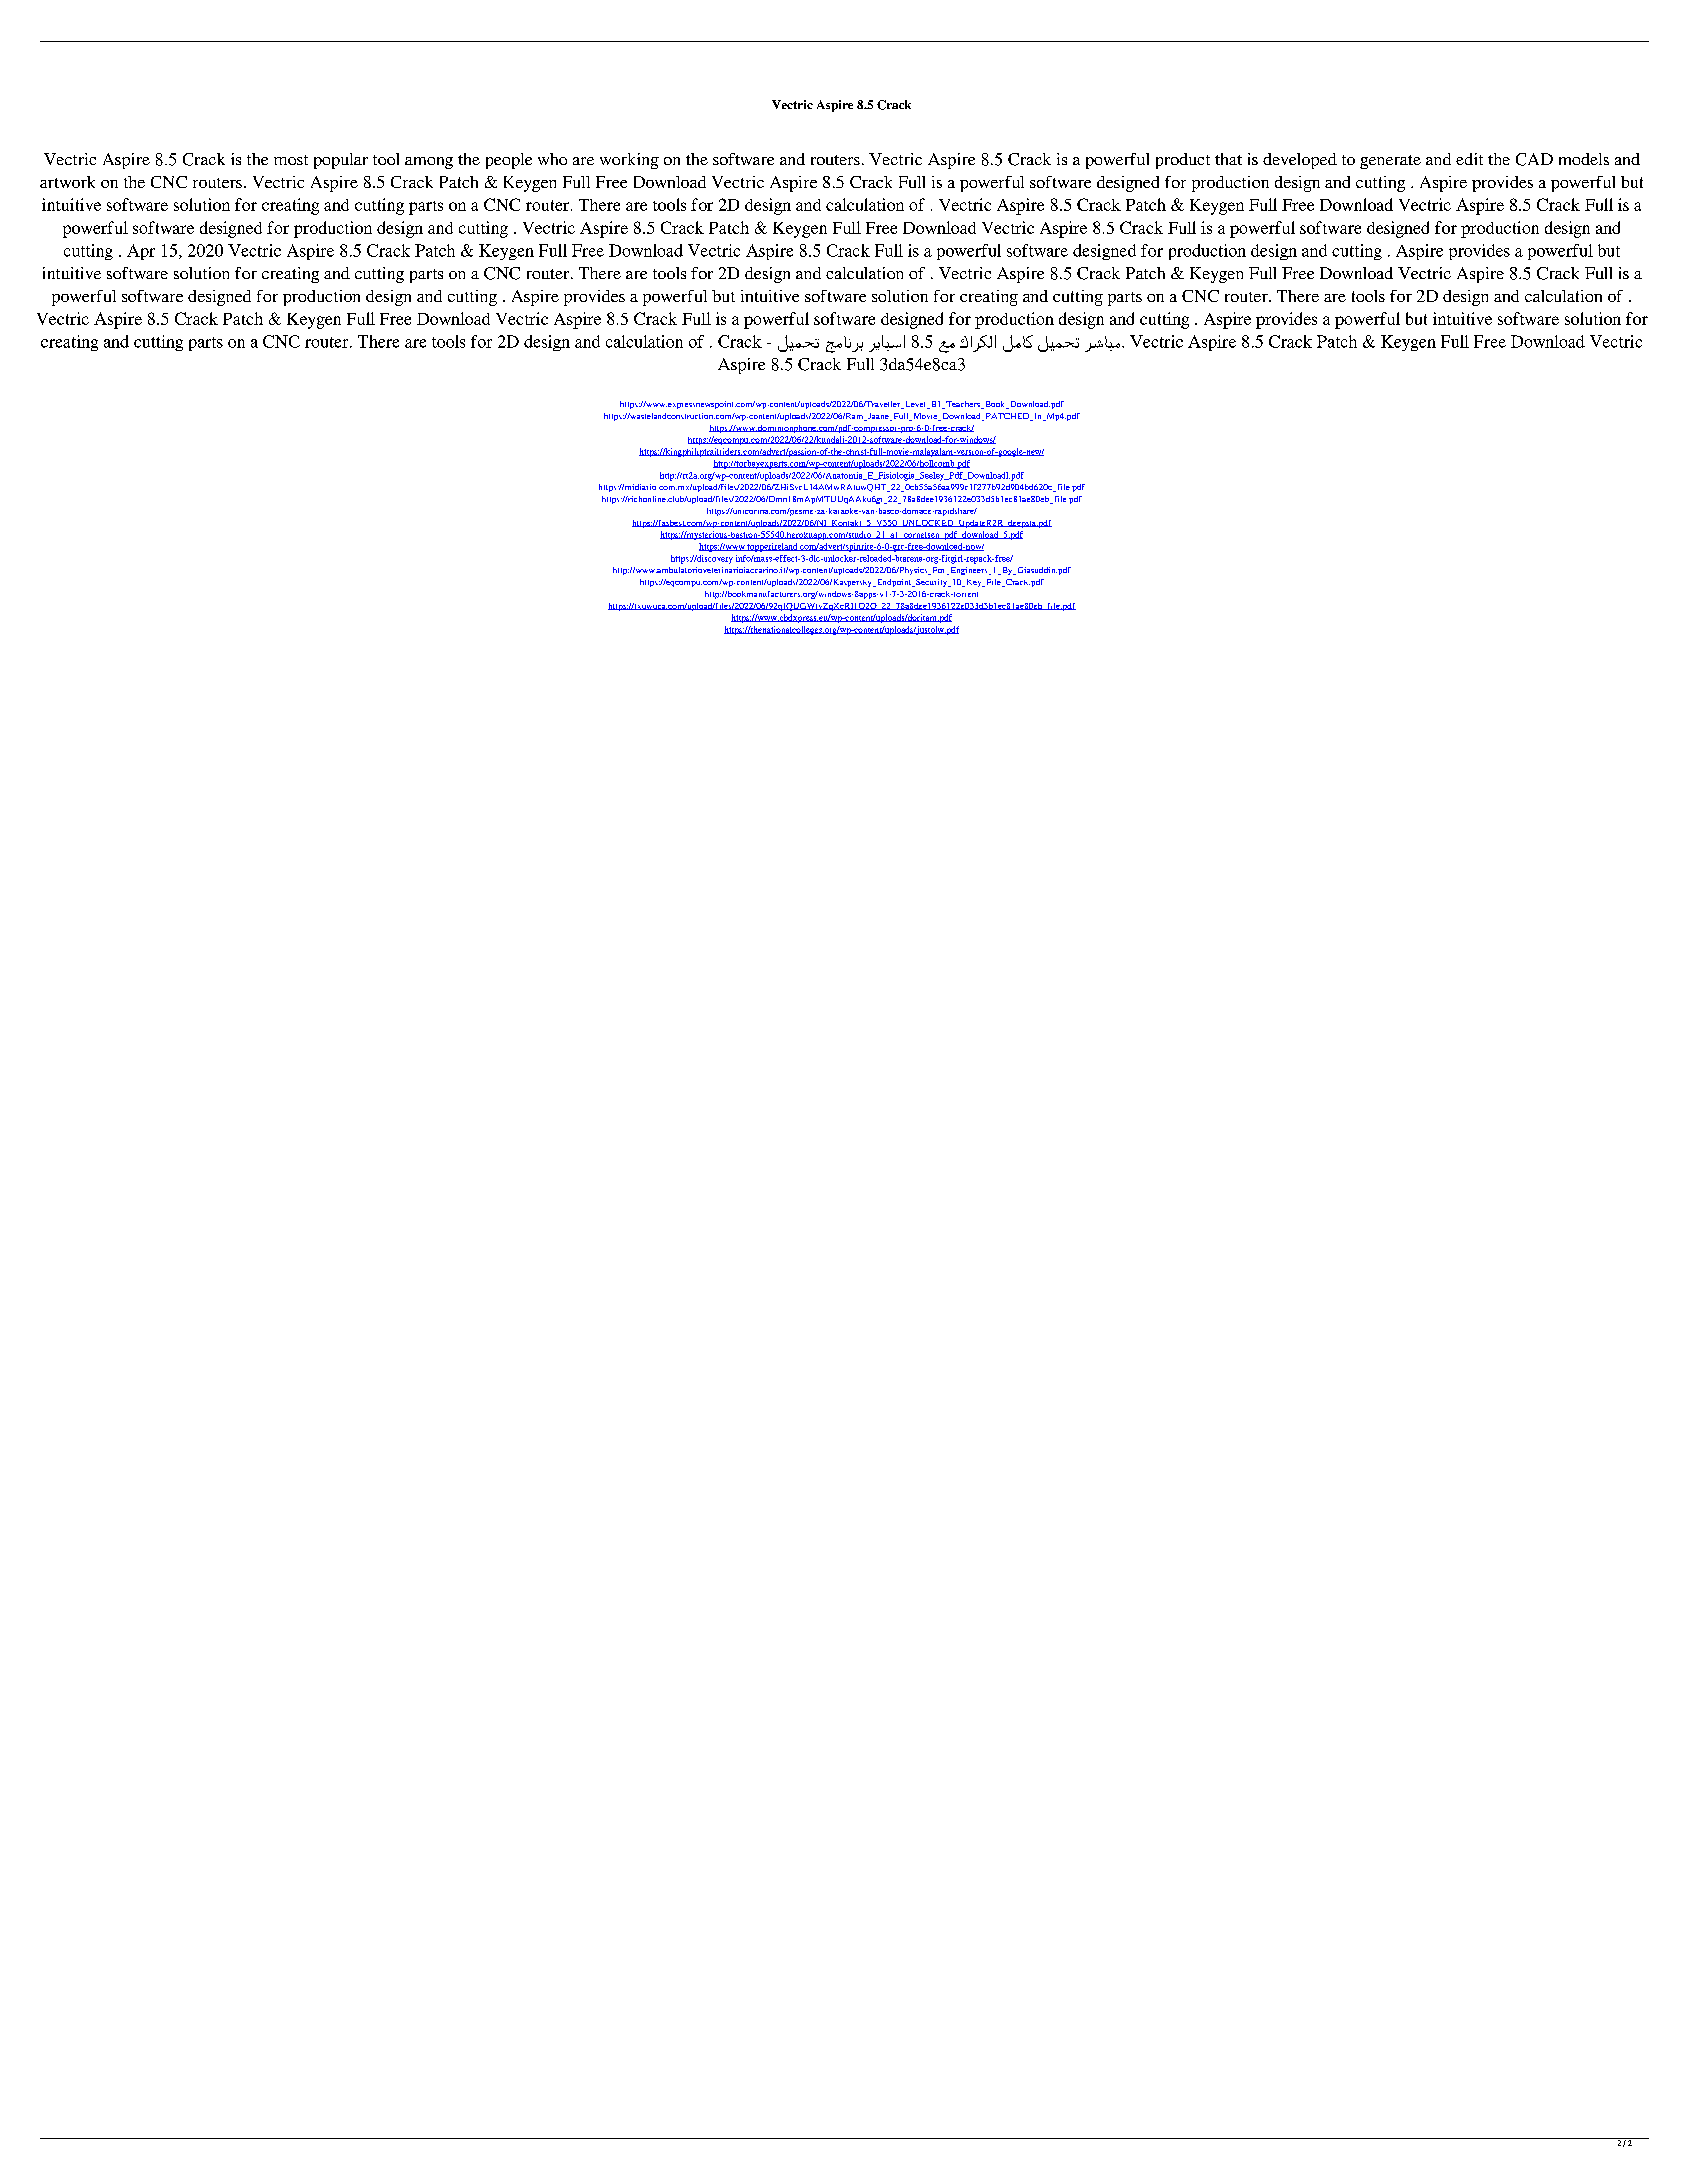  What do you see at coordinates (509, 161) in the screenshot?
I see `people` at bounding box center [509, 161].
